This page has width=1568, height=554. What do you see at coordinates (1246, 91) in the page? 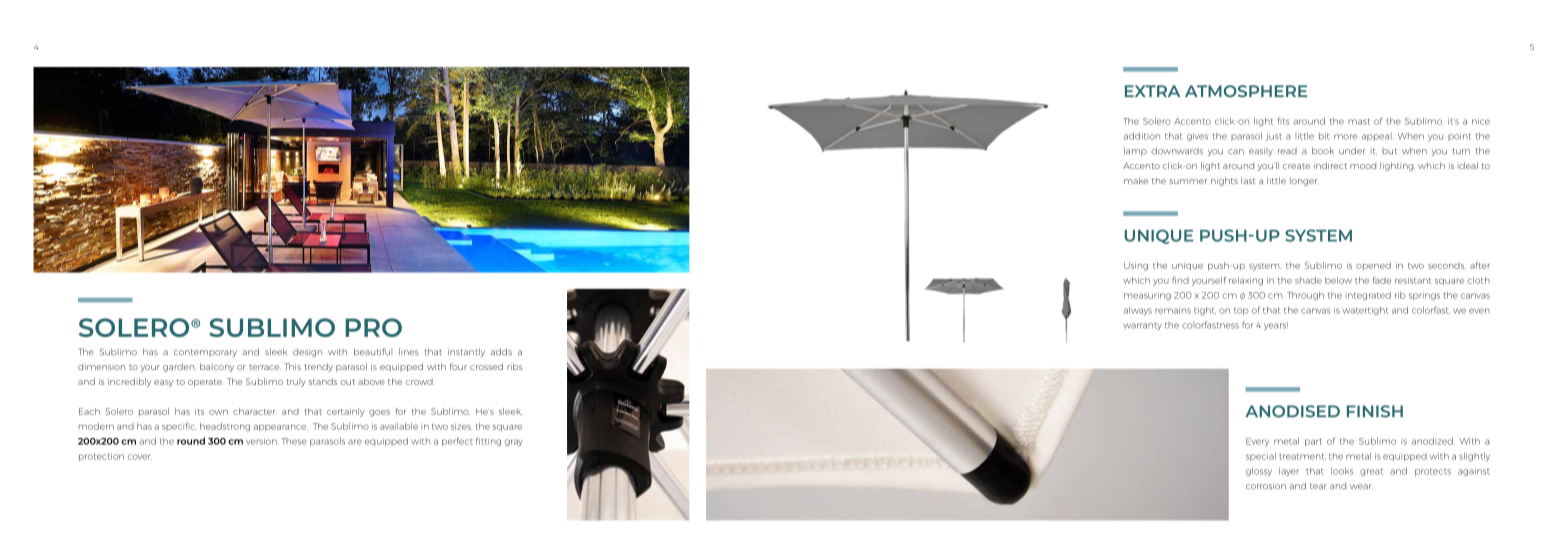
I see `ATMOSPHERE` at bounding box center [1246, 91].
